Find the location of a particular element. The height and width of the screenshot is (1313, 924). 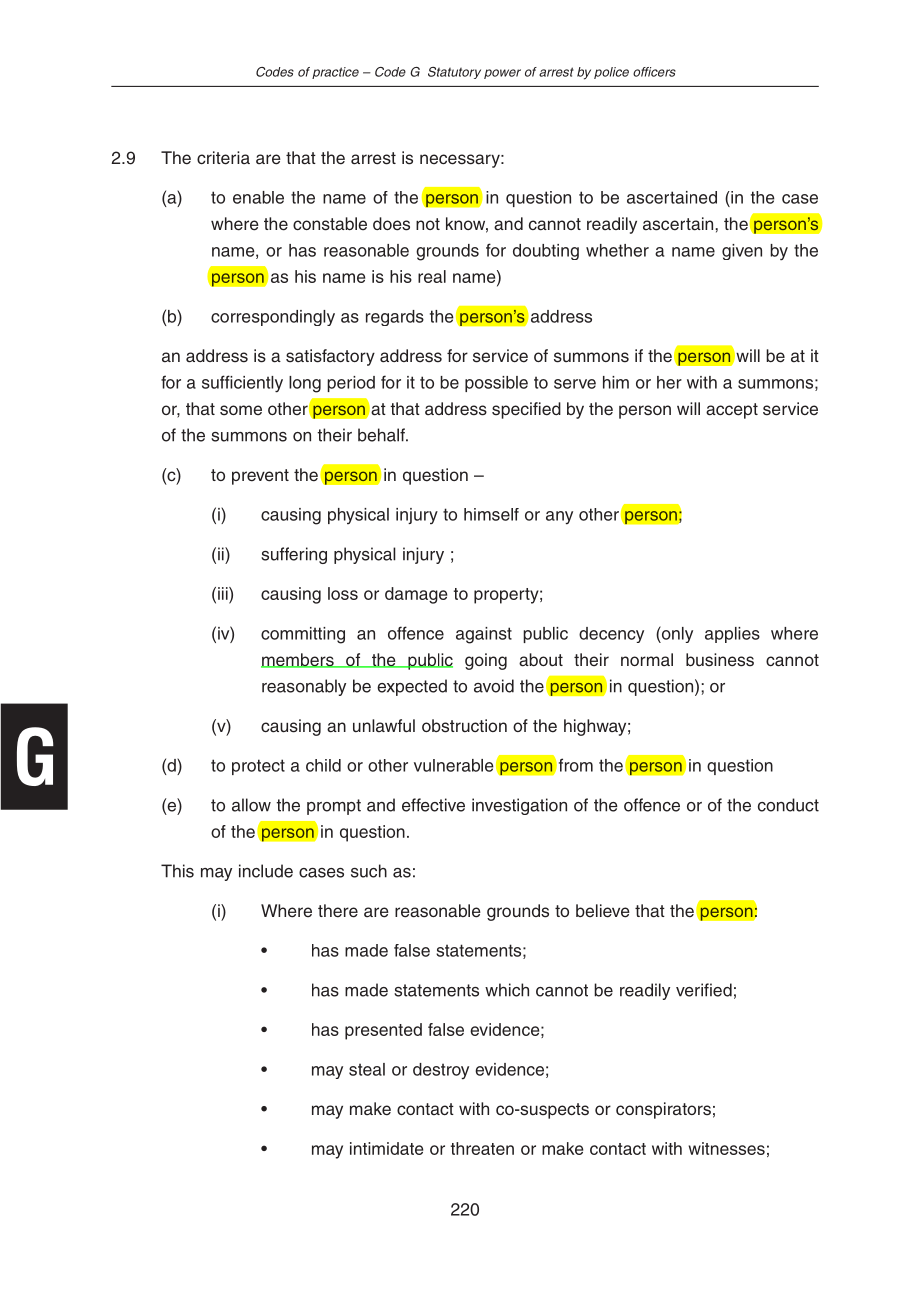

vulnerable is located at coordinates (454, 765).
